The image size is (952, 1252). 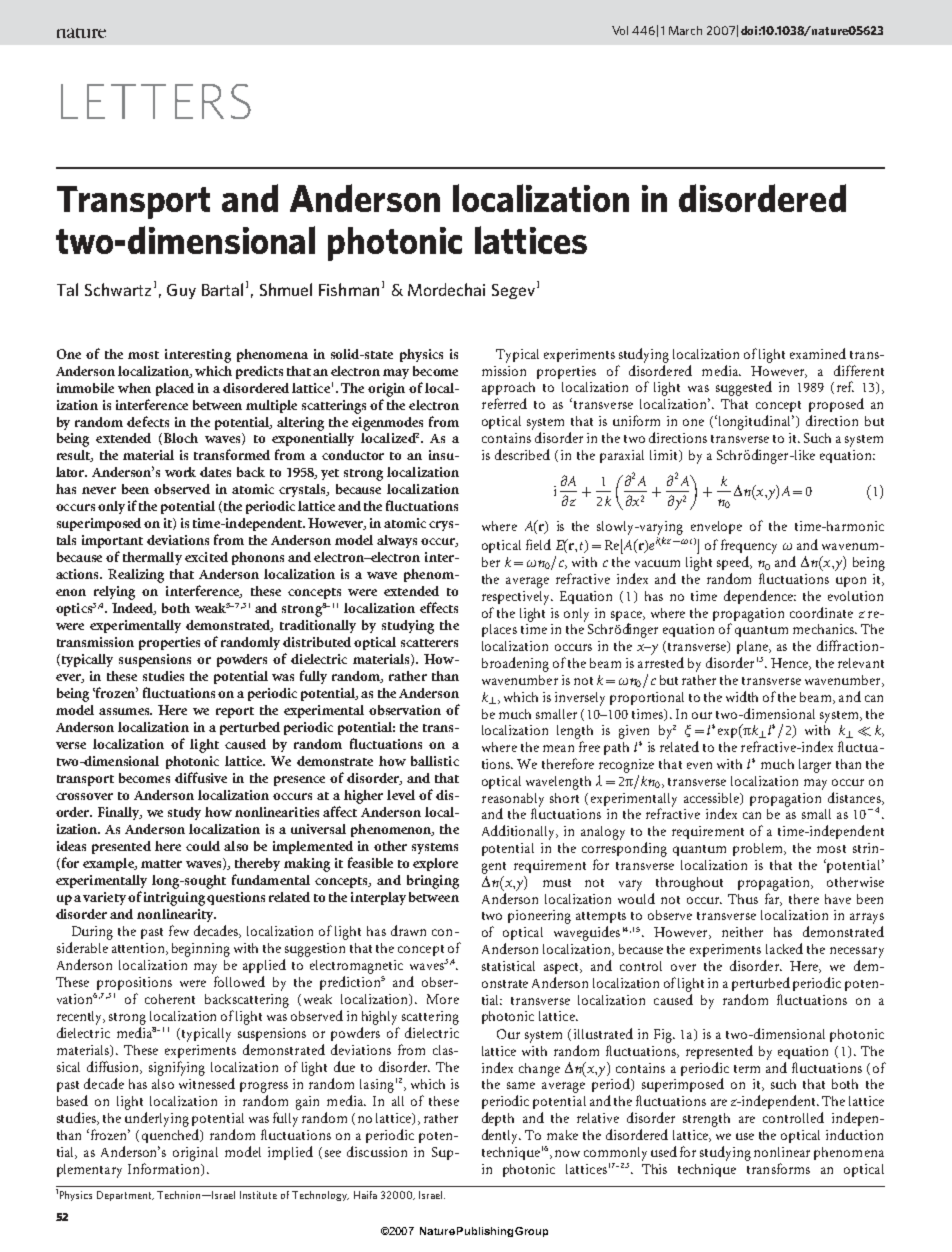 What do you see at coordinates (685, 30) in the document?
I see `March` at bounding box center [685, 30].
